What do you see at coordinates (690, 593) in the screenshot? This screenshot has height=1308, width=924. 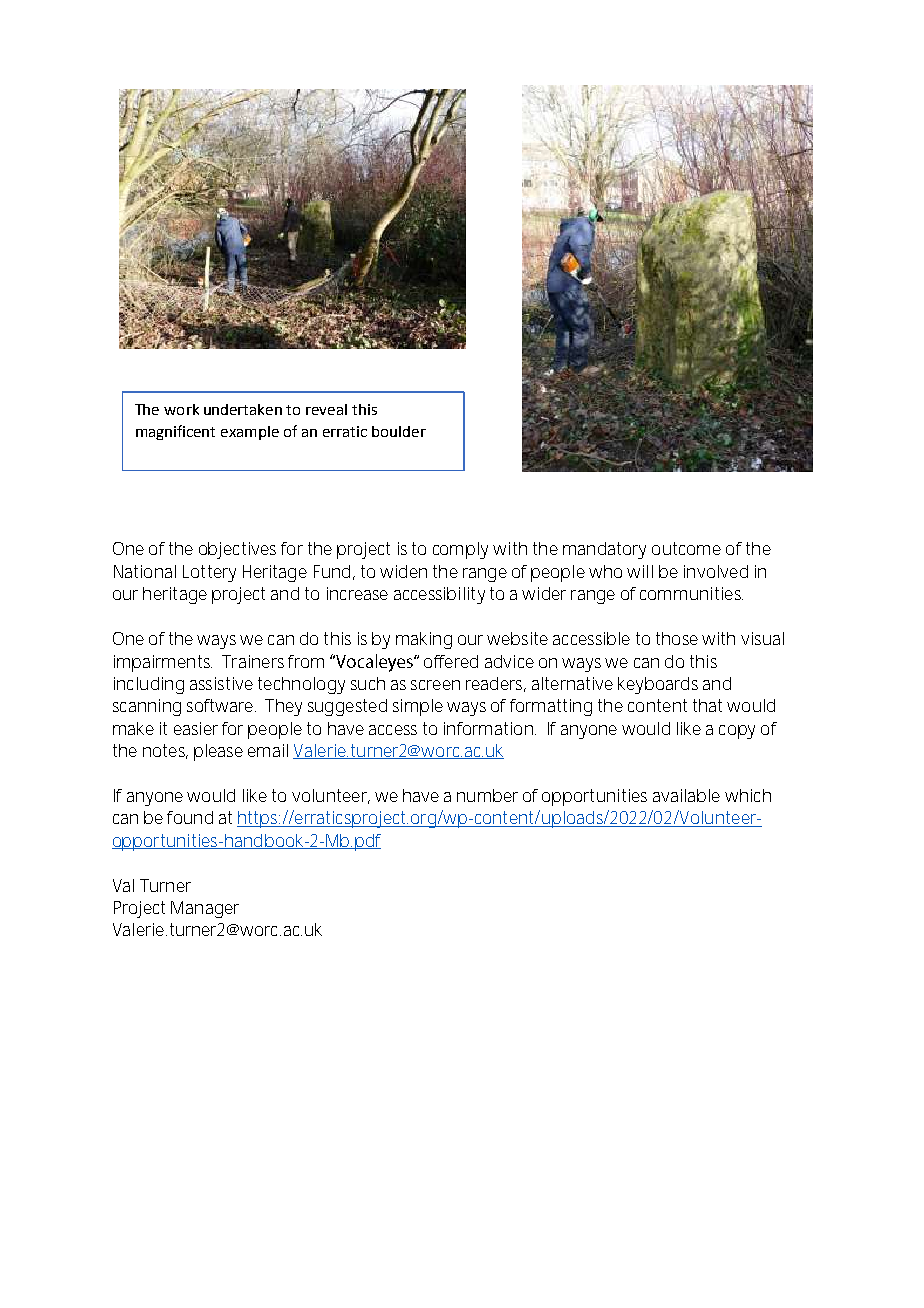 I see `communities` at bounding box center [690, 593].
